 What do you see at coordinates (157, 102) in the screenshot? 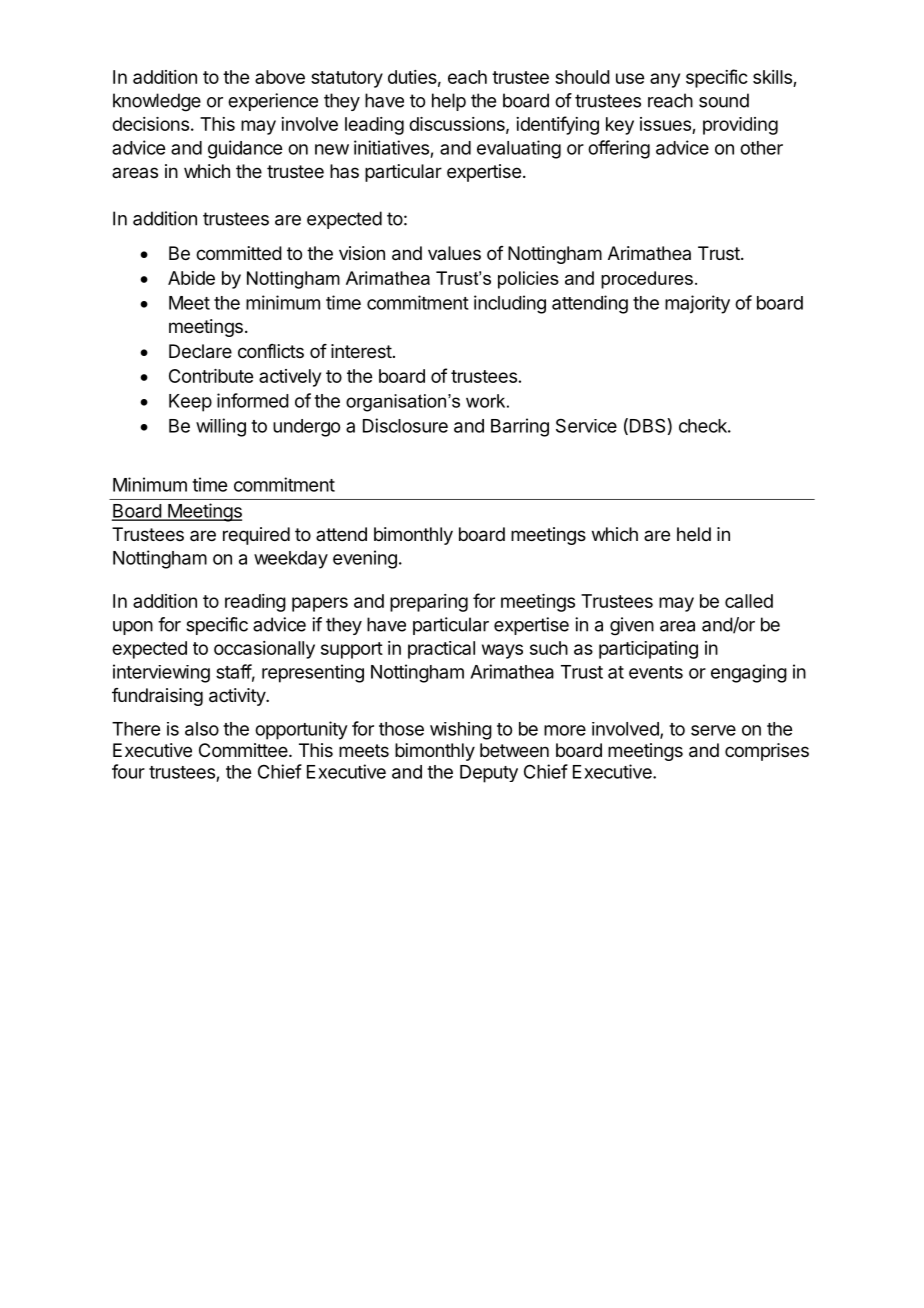
I see `knowledge` at bounding box center [157, 102].
